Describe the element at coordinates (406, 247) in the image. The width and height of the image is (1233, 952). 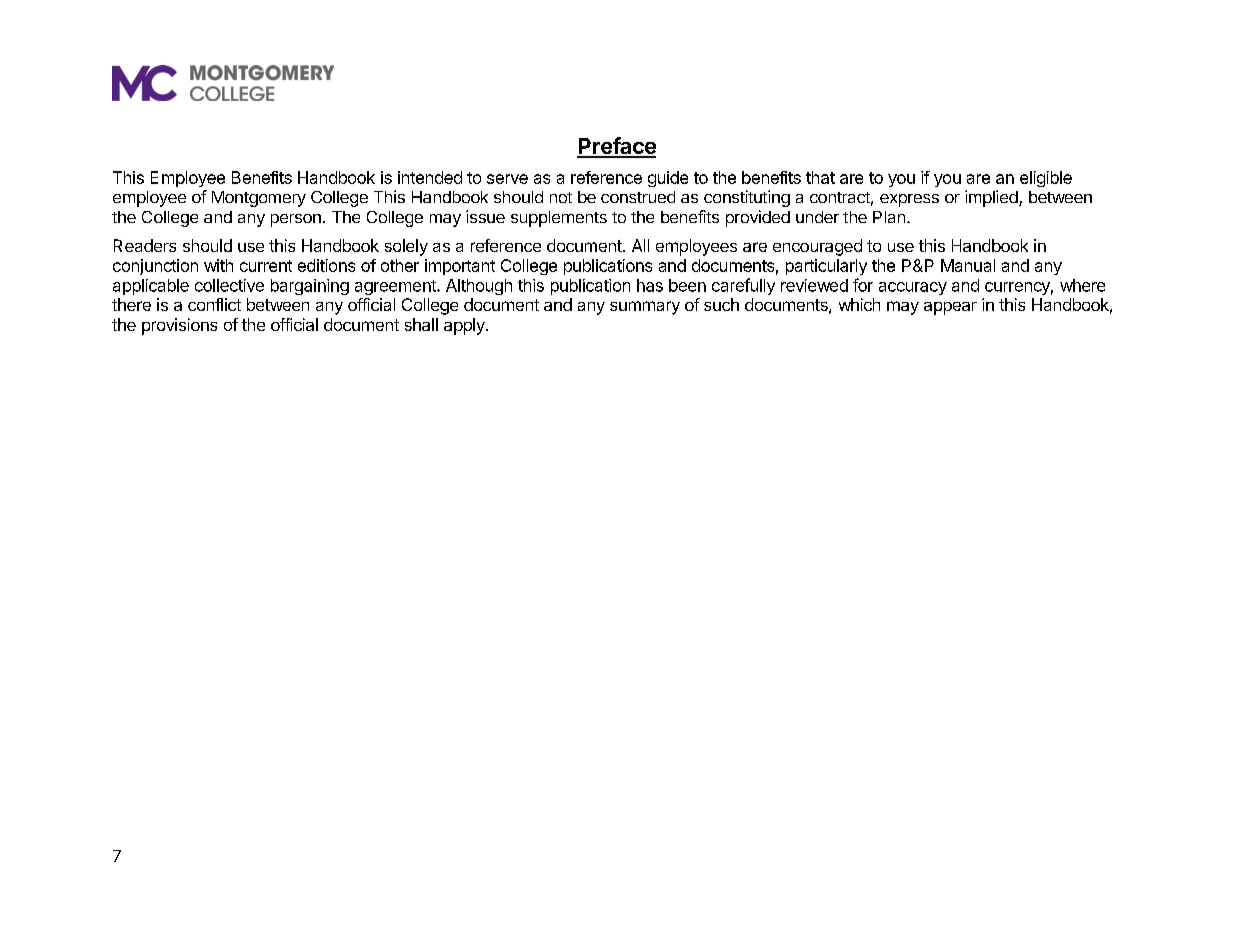
I see `solely` at that location.
